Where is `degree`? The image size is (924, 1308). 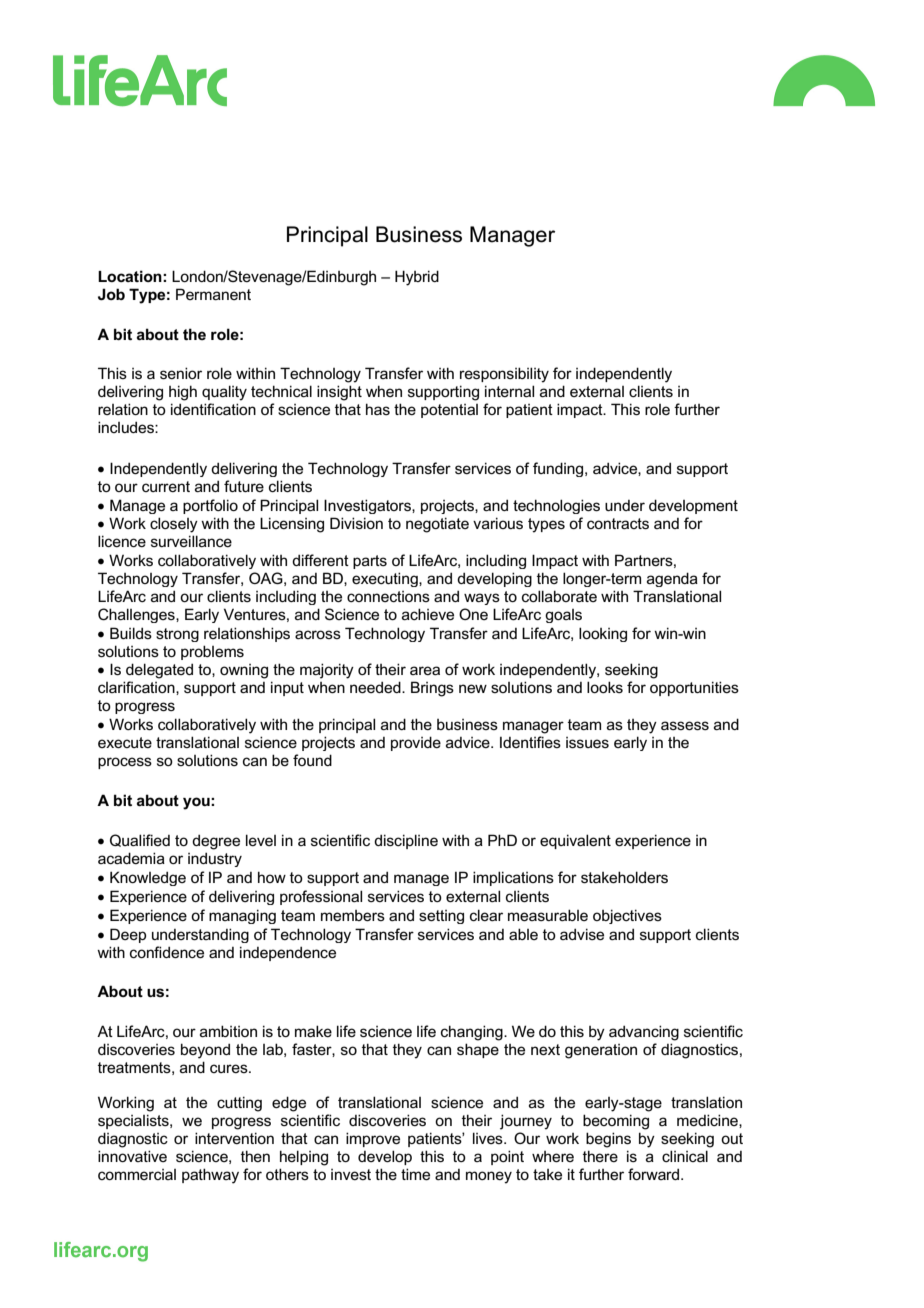
degree is located at coordinates (216, 842).
